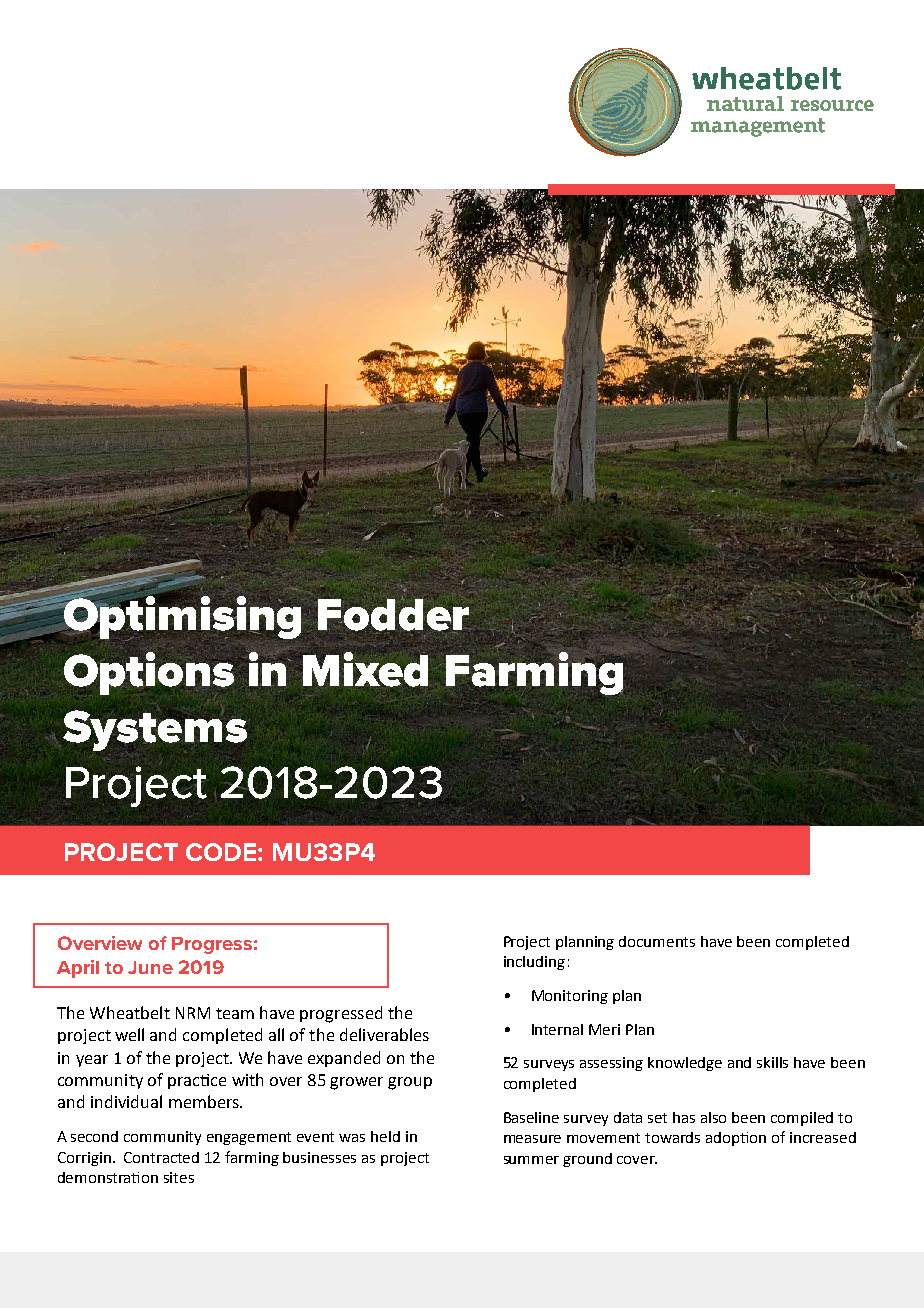 The height and width of the screenshot is (1308, 924). What do you see at coordinates (150, 967) in the screenshot?
I see `June` at bounding box center [150, 967].
